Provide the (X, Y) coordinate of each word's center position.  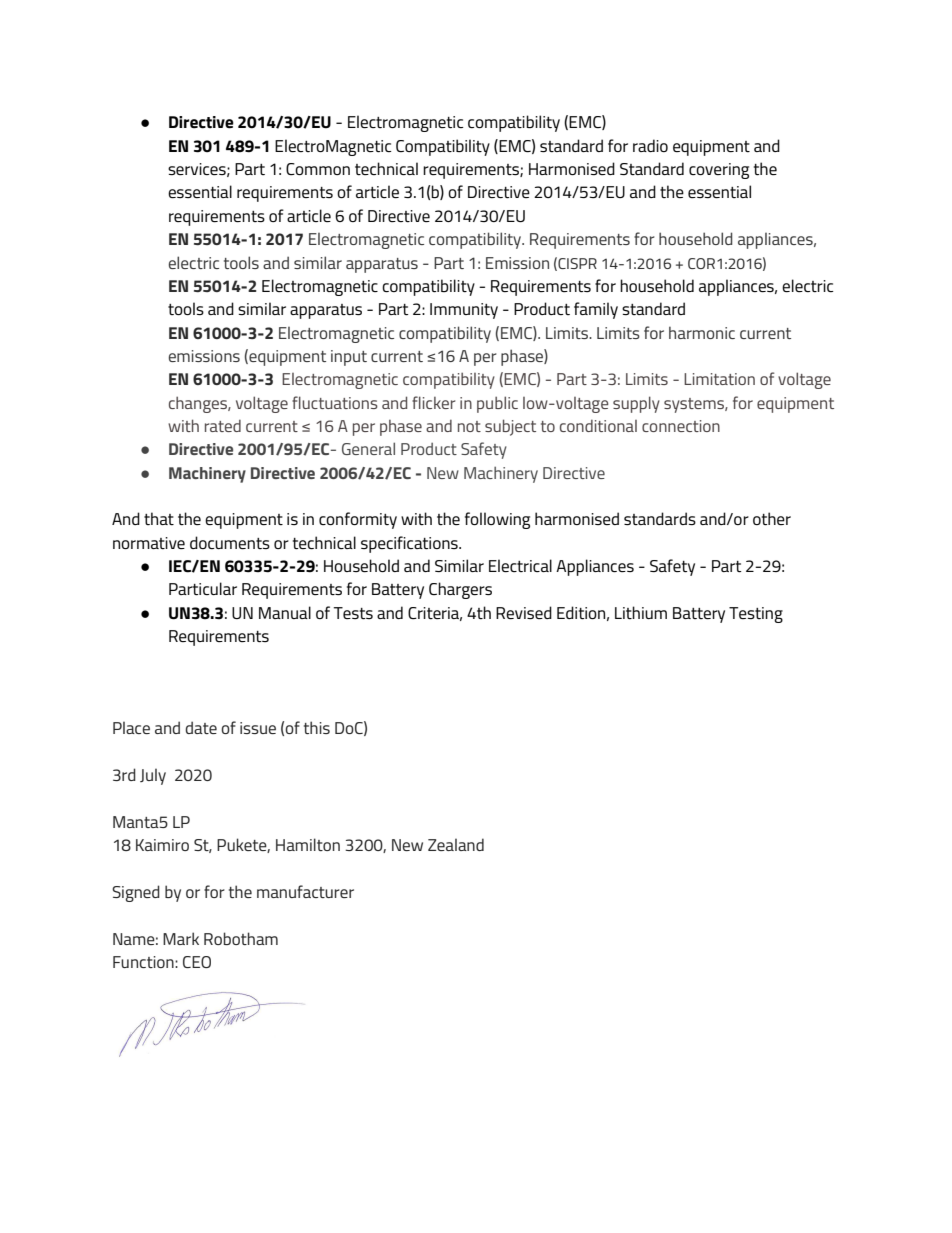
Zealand (456, 844)
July (153, 776)
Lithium (641, 612)
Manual (285, 612)
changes (199, 404)
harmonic (702, 332)
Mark (181, 938)
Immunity (464, 311)
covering (719, 171)
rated (223, 426)
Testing (756, 615)
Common (318, 169)
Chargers (460, 590)
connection (681, 426)
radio (650, 145)
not (469, 426)
